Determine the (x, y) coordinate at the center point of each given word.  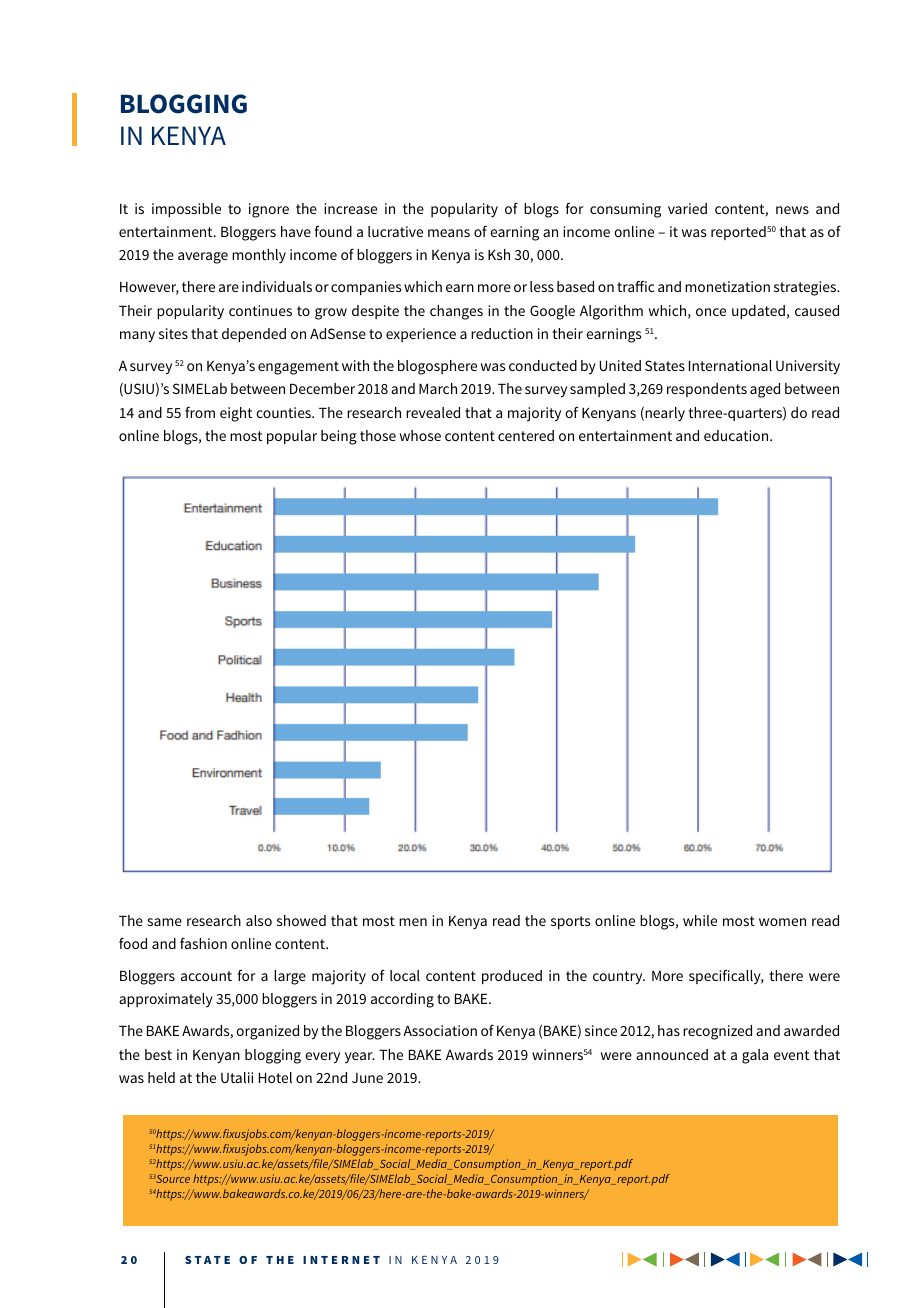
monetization (727, 286)
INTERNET (341, 1260)
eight (236, 414)
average (203, 258)
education (737, 435)
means (449, 233)
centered (526, 435)
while (700, 920)
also (259, 920)
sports (570, 922)
